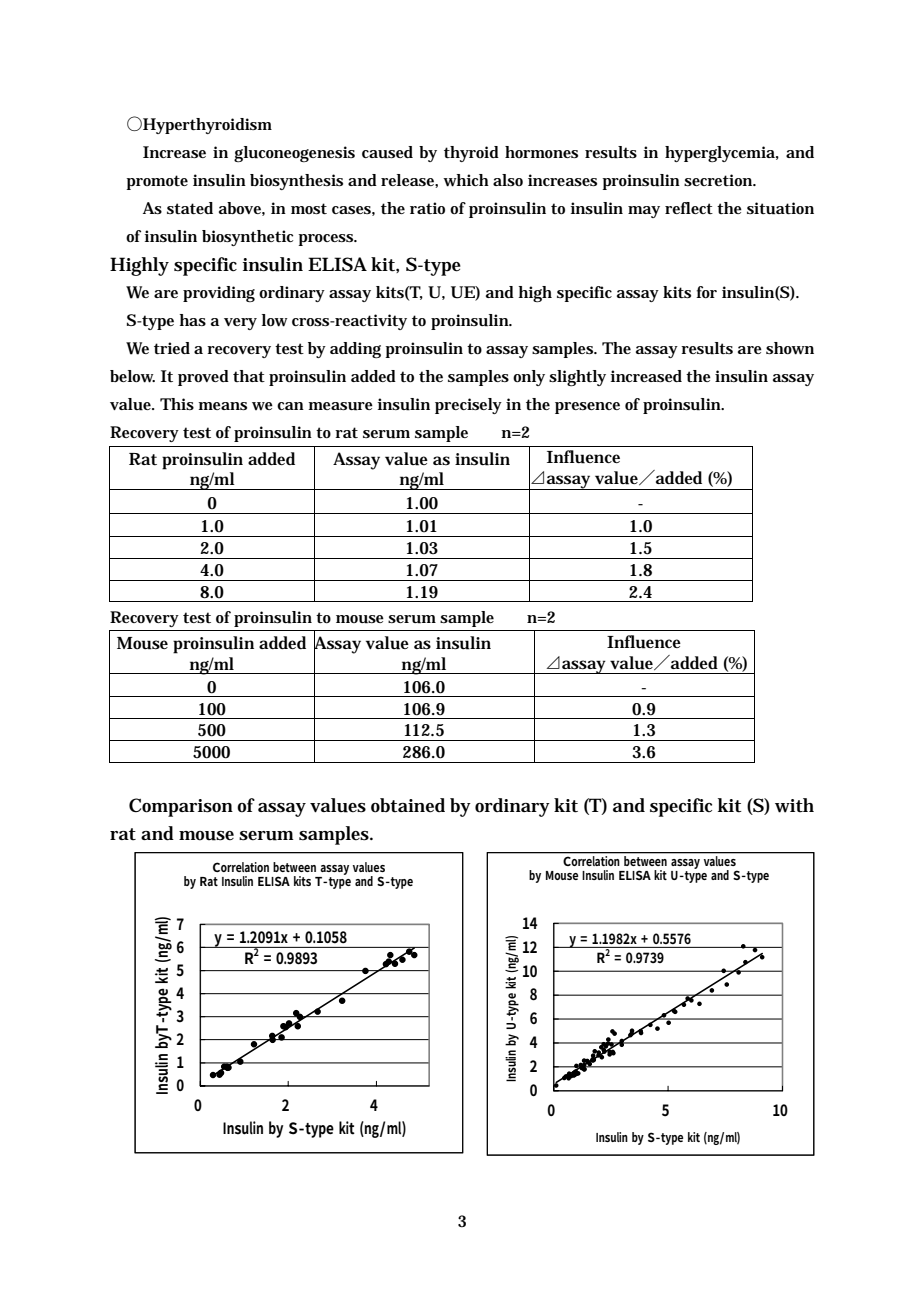 The height and width of the document is (1308, 924). I want to click on promote, so click(157, 182).
